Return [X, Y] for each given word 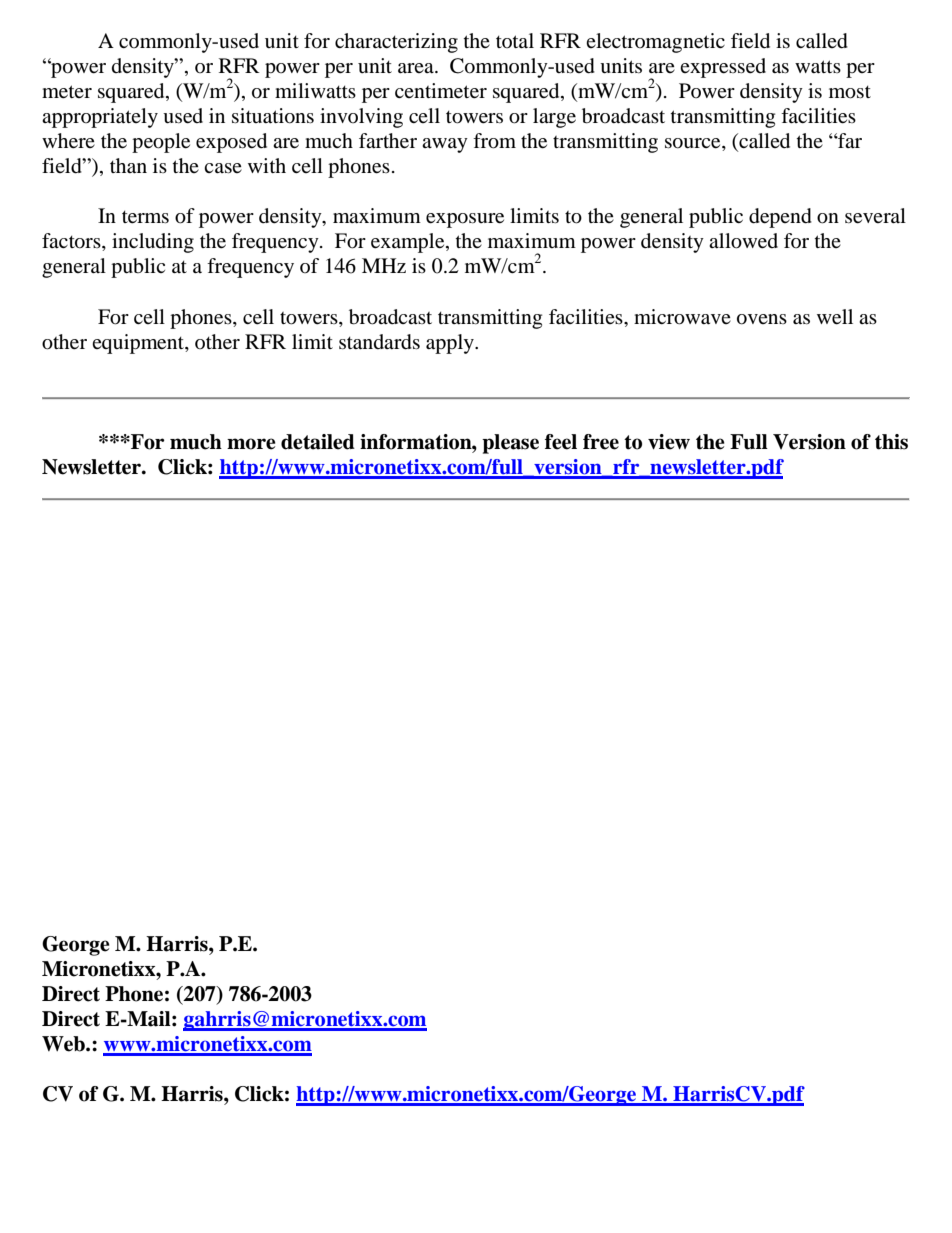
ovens [762, 319]
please [510, 444]
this [891, 442]
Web [64, 1044]
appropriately [100, 118]
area [417, 68]
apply [451, 344]
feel [561, 442]
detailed [318, 442]
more [251, 444]
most [850, 92]
